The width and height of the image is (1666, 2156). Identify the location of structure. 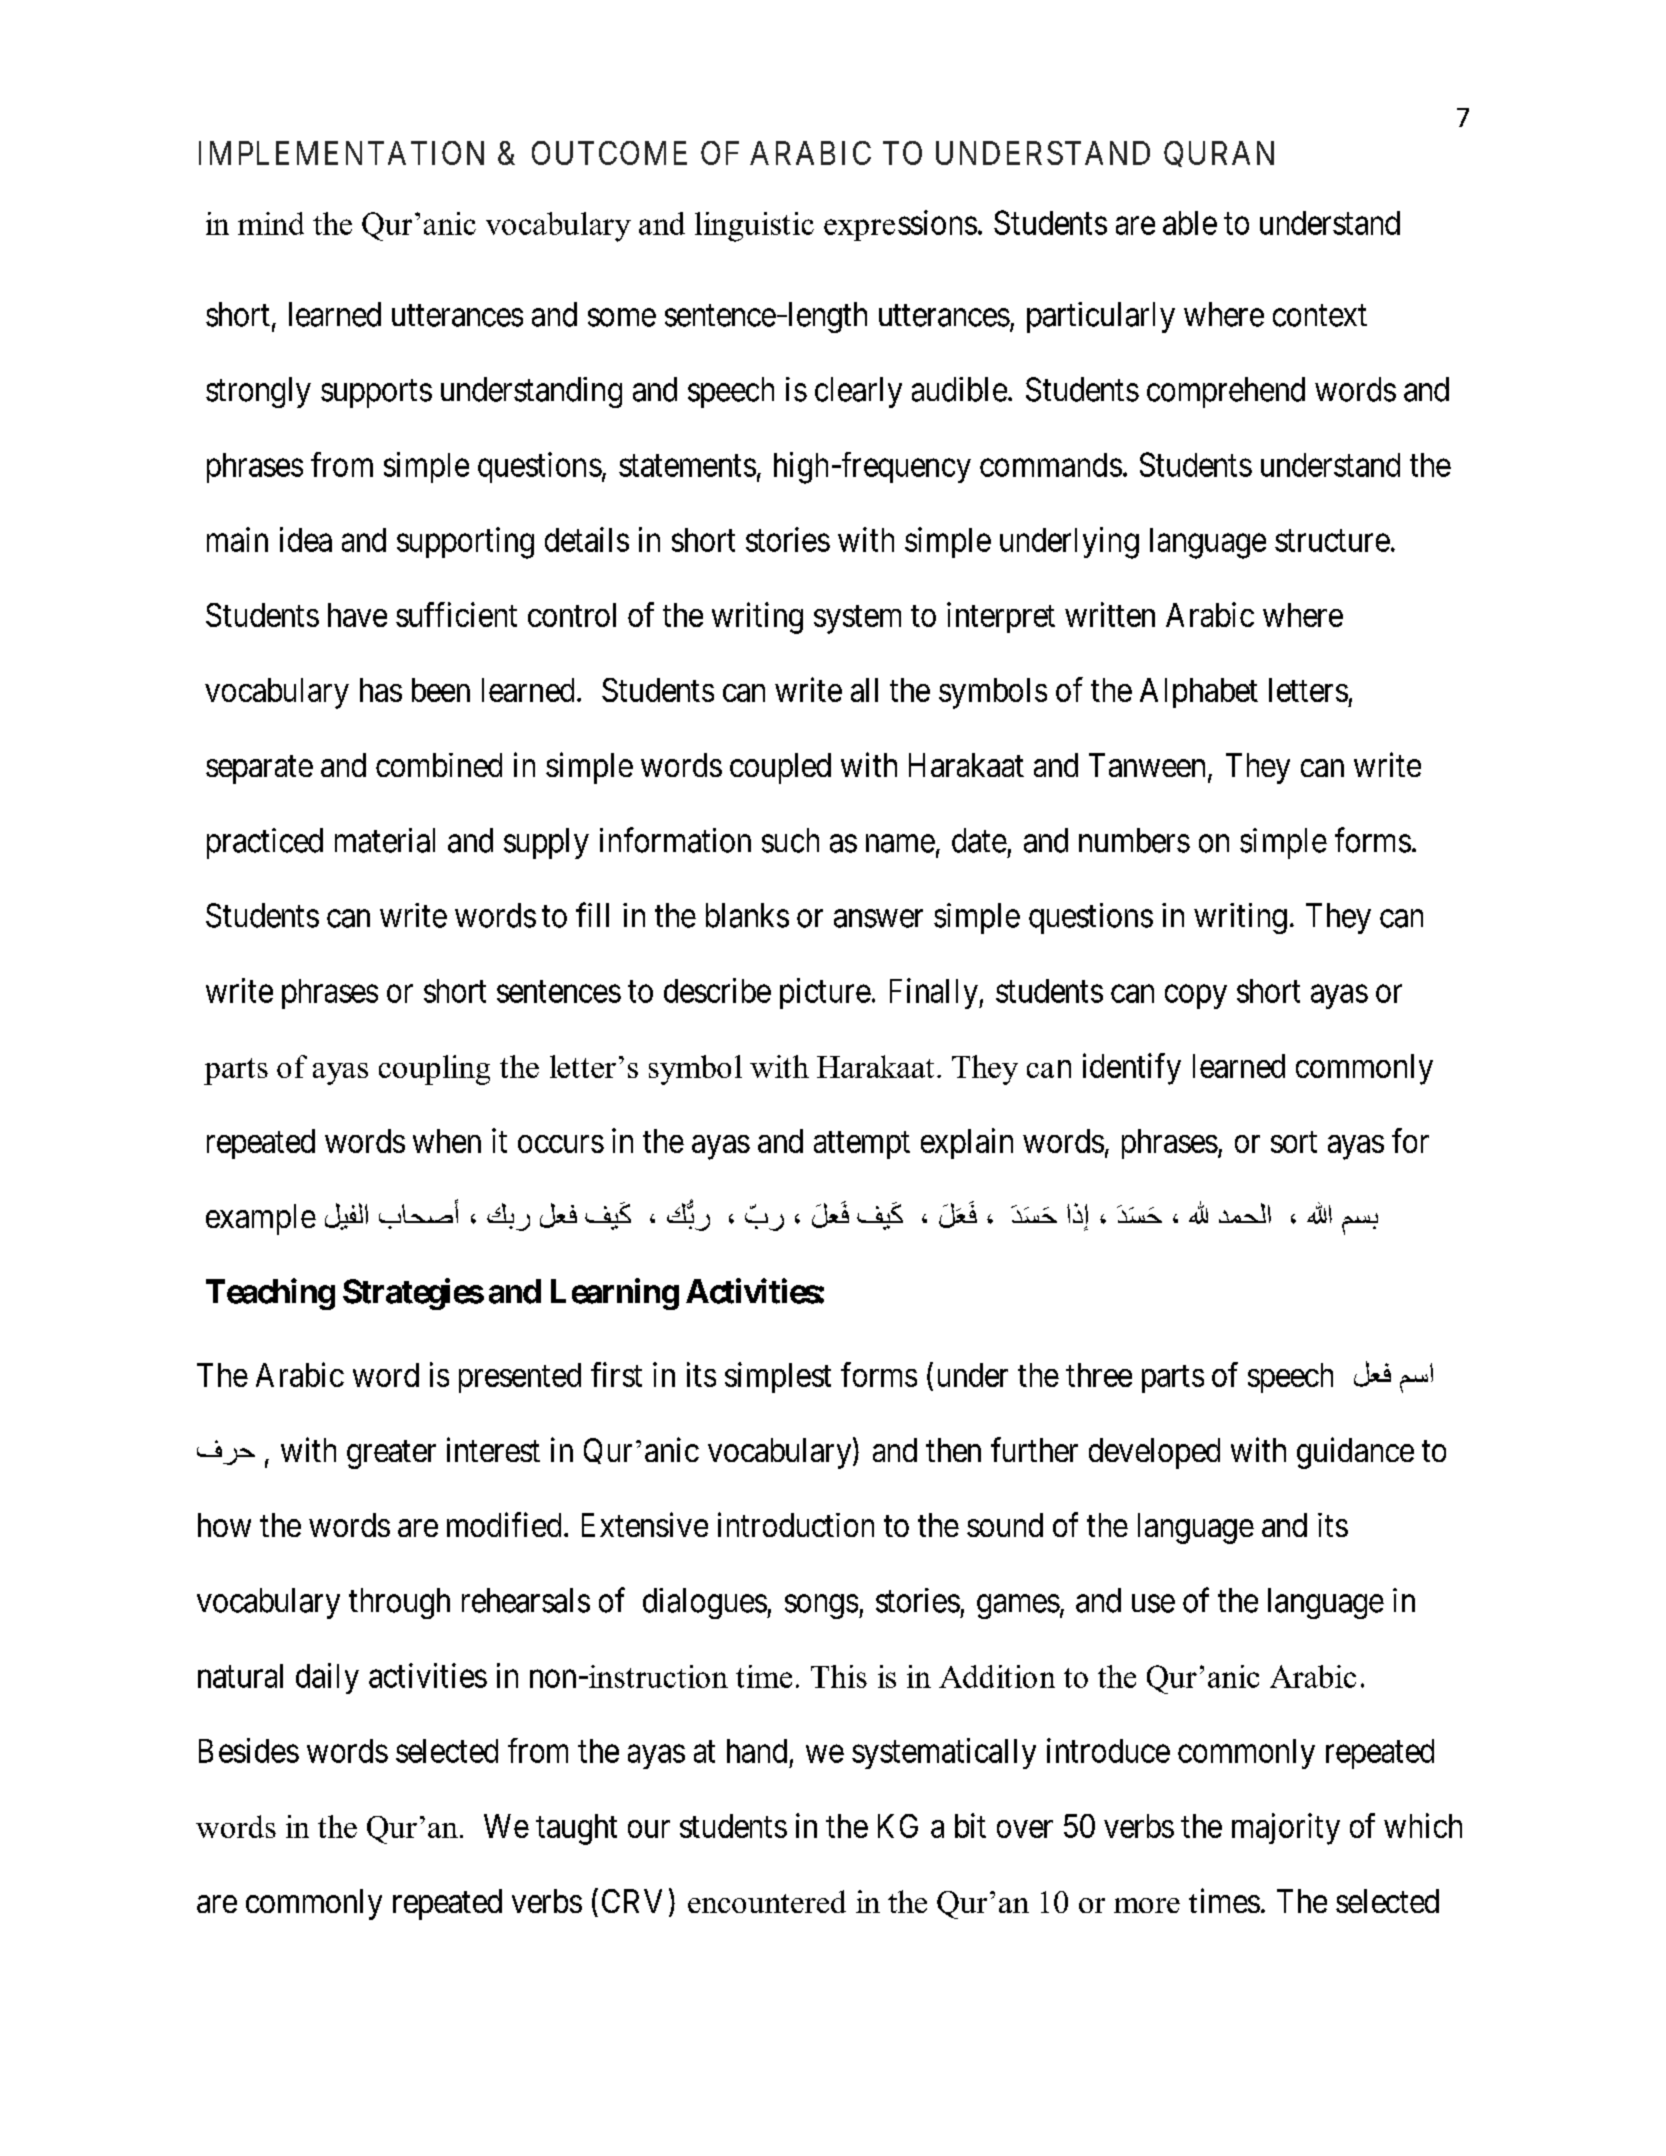
(1332, 541).
